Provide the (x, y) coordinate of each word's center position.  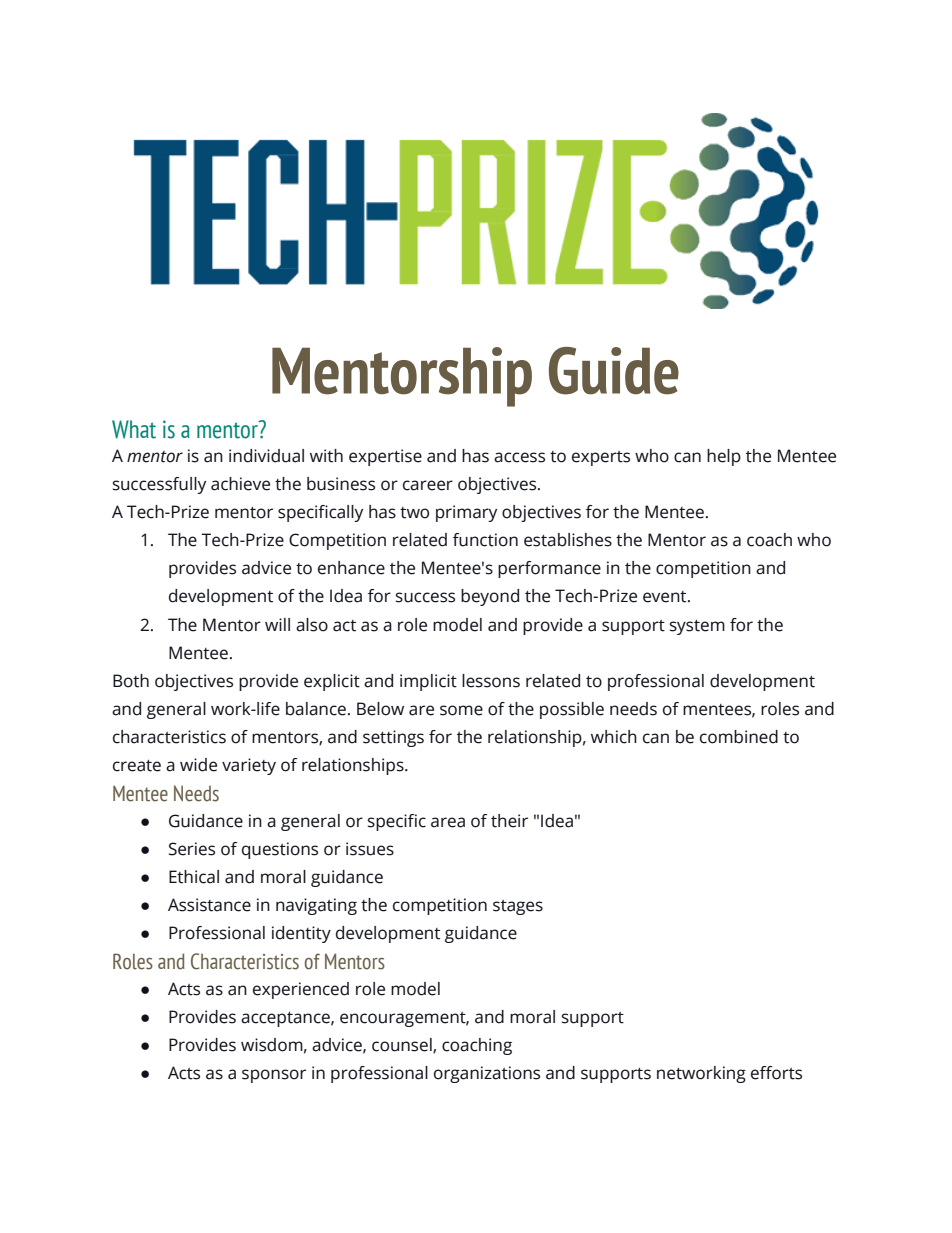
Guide (614, 371)
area (448, 822)
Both (131, 681)
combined (739, 737)
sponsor (274, 1076)
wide (198, 765)
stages (518, 907)
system (697, 627)
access (519, 457)
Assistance (209, 905)
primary (466, 513)
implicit (428, 682)
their (509, 821)
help (724, 457)
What (134, 429)
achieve (240, 484)
